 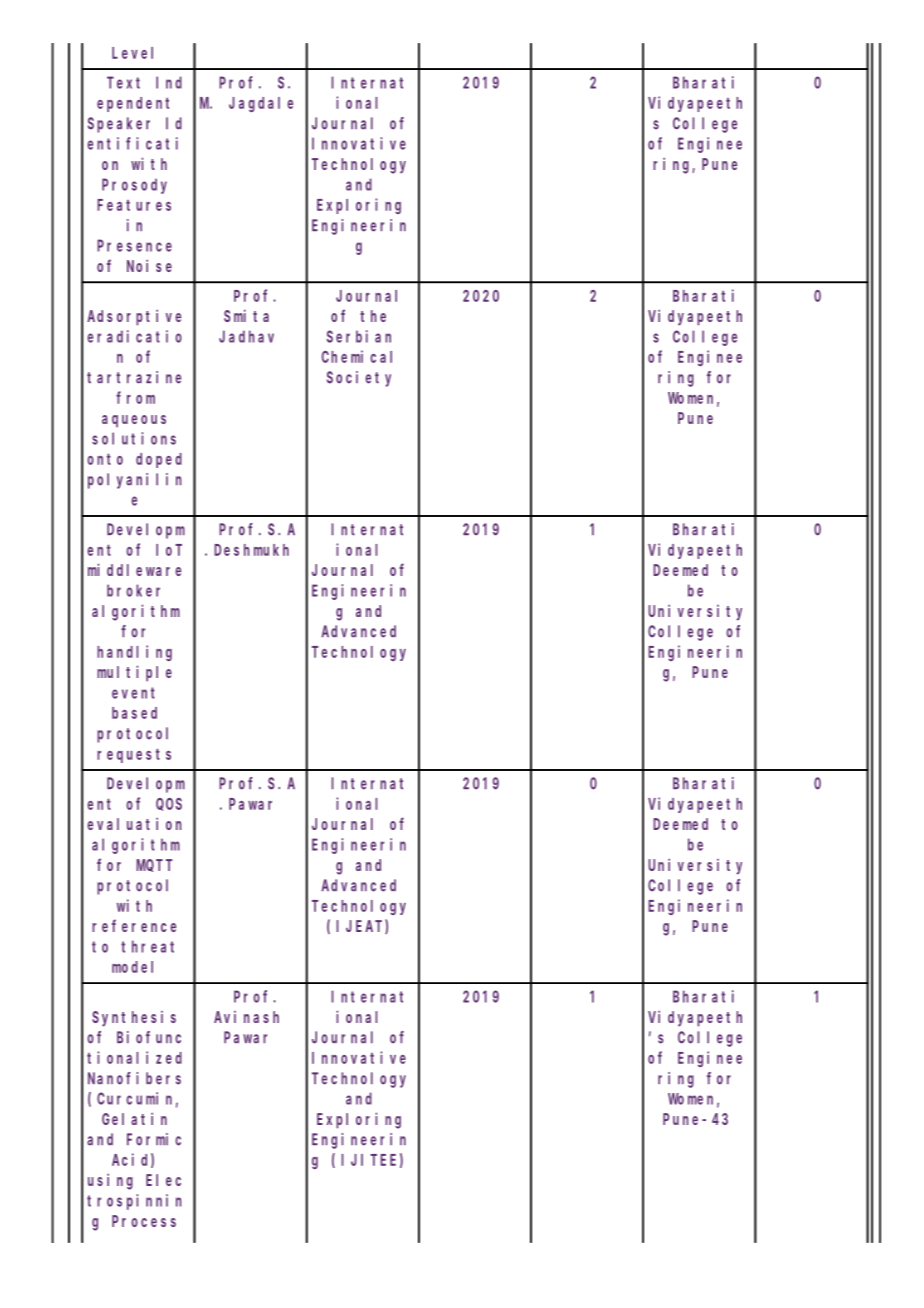 What do you see at coordinates (134, 653) in the document?
I see `handling` at bounding box center [134, 653].
